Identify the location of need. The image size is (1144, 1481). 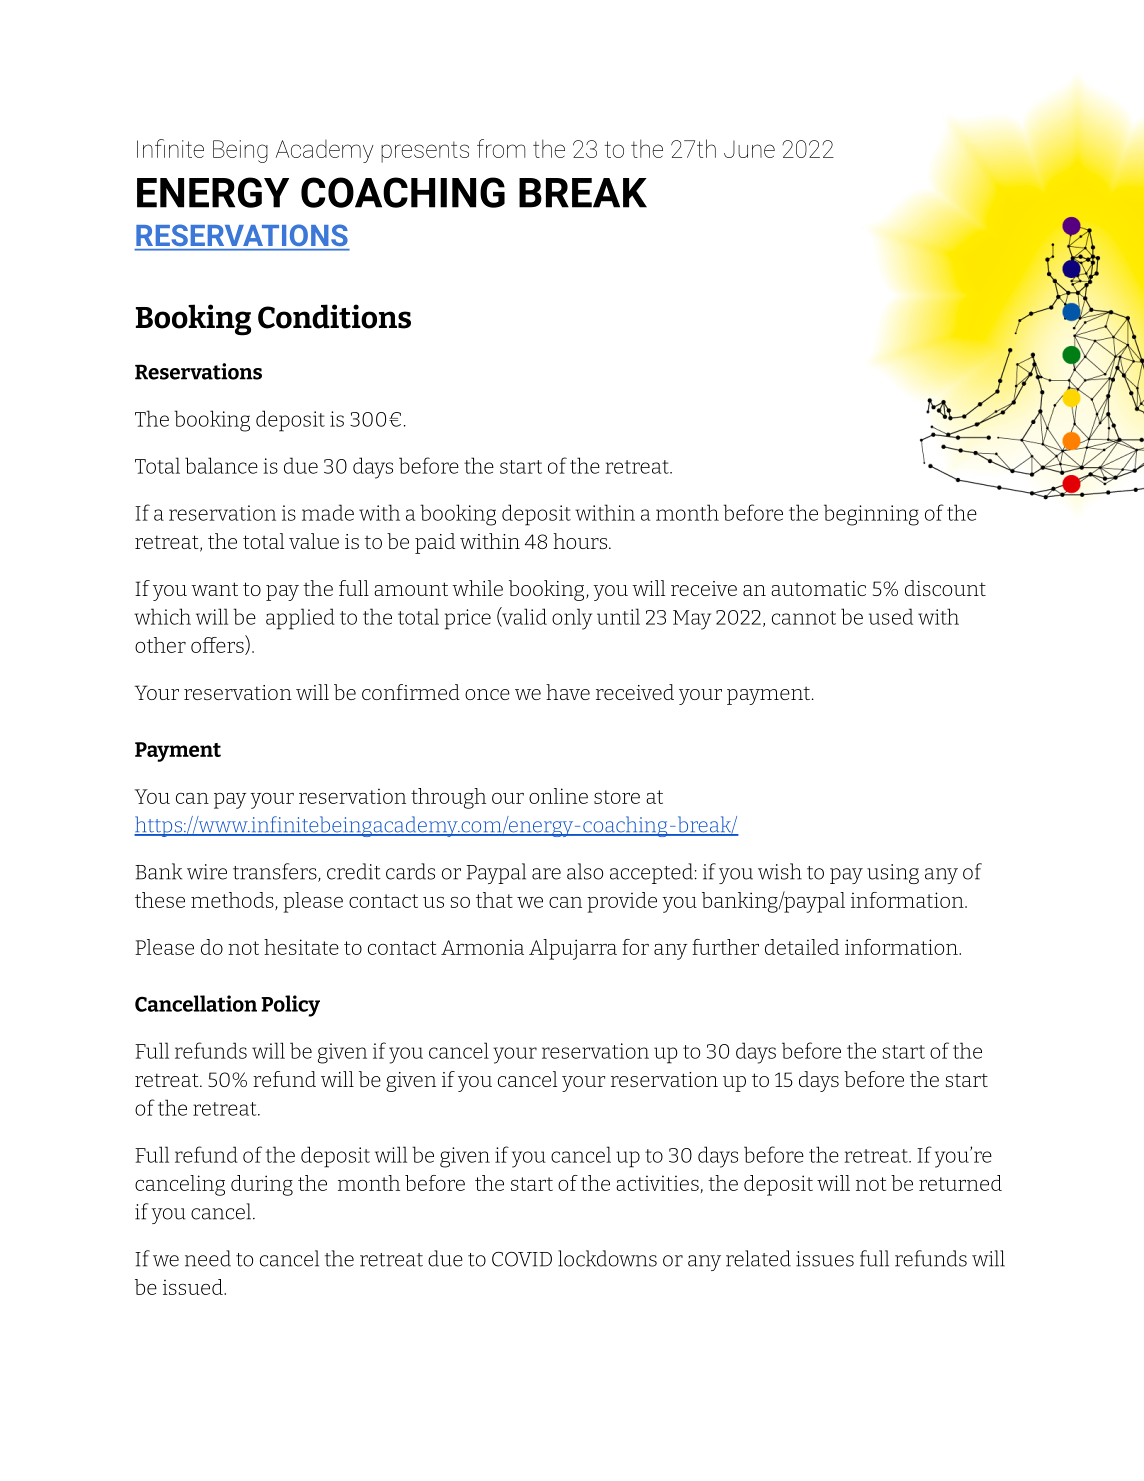
(208, 1258).
